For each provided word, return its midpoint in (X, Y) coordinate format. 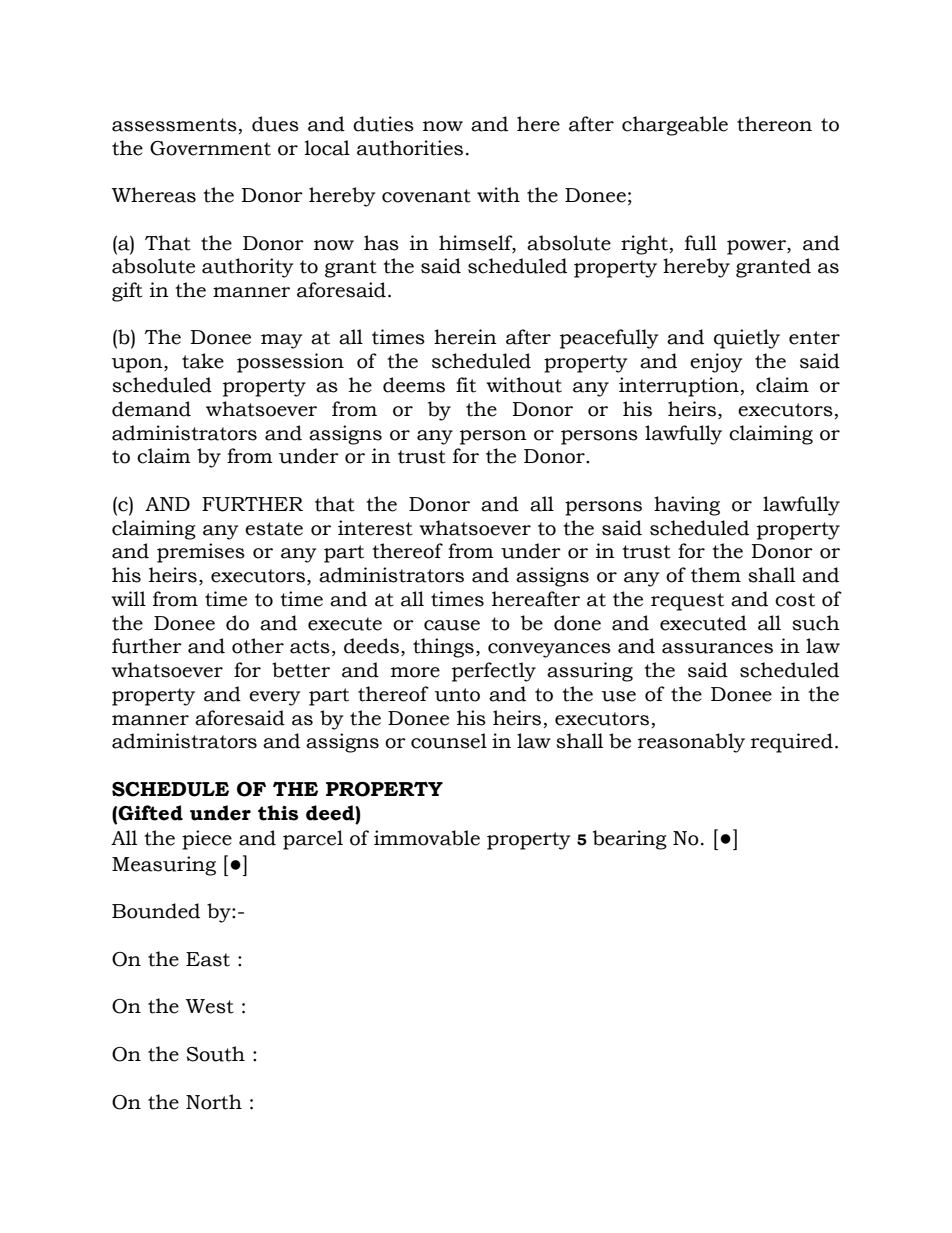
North (214, 1102)
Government (210, 148)
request (687, 602)
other (258, 646)
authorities (410, 148)
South (216, 1054)
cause (452, 625)
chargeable (675, 126)
